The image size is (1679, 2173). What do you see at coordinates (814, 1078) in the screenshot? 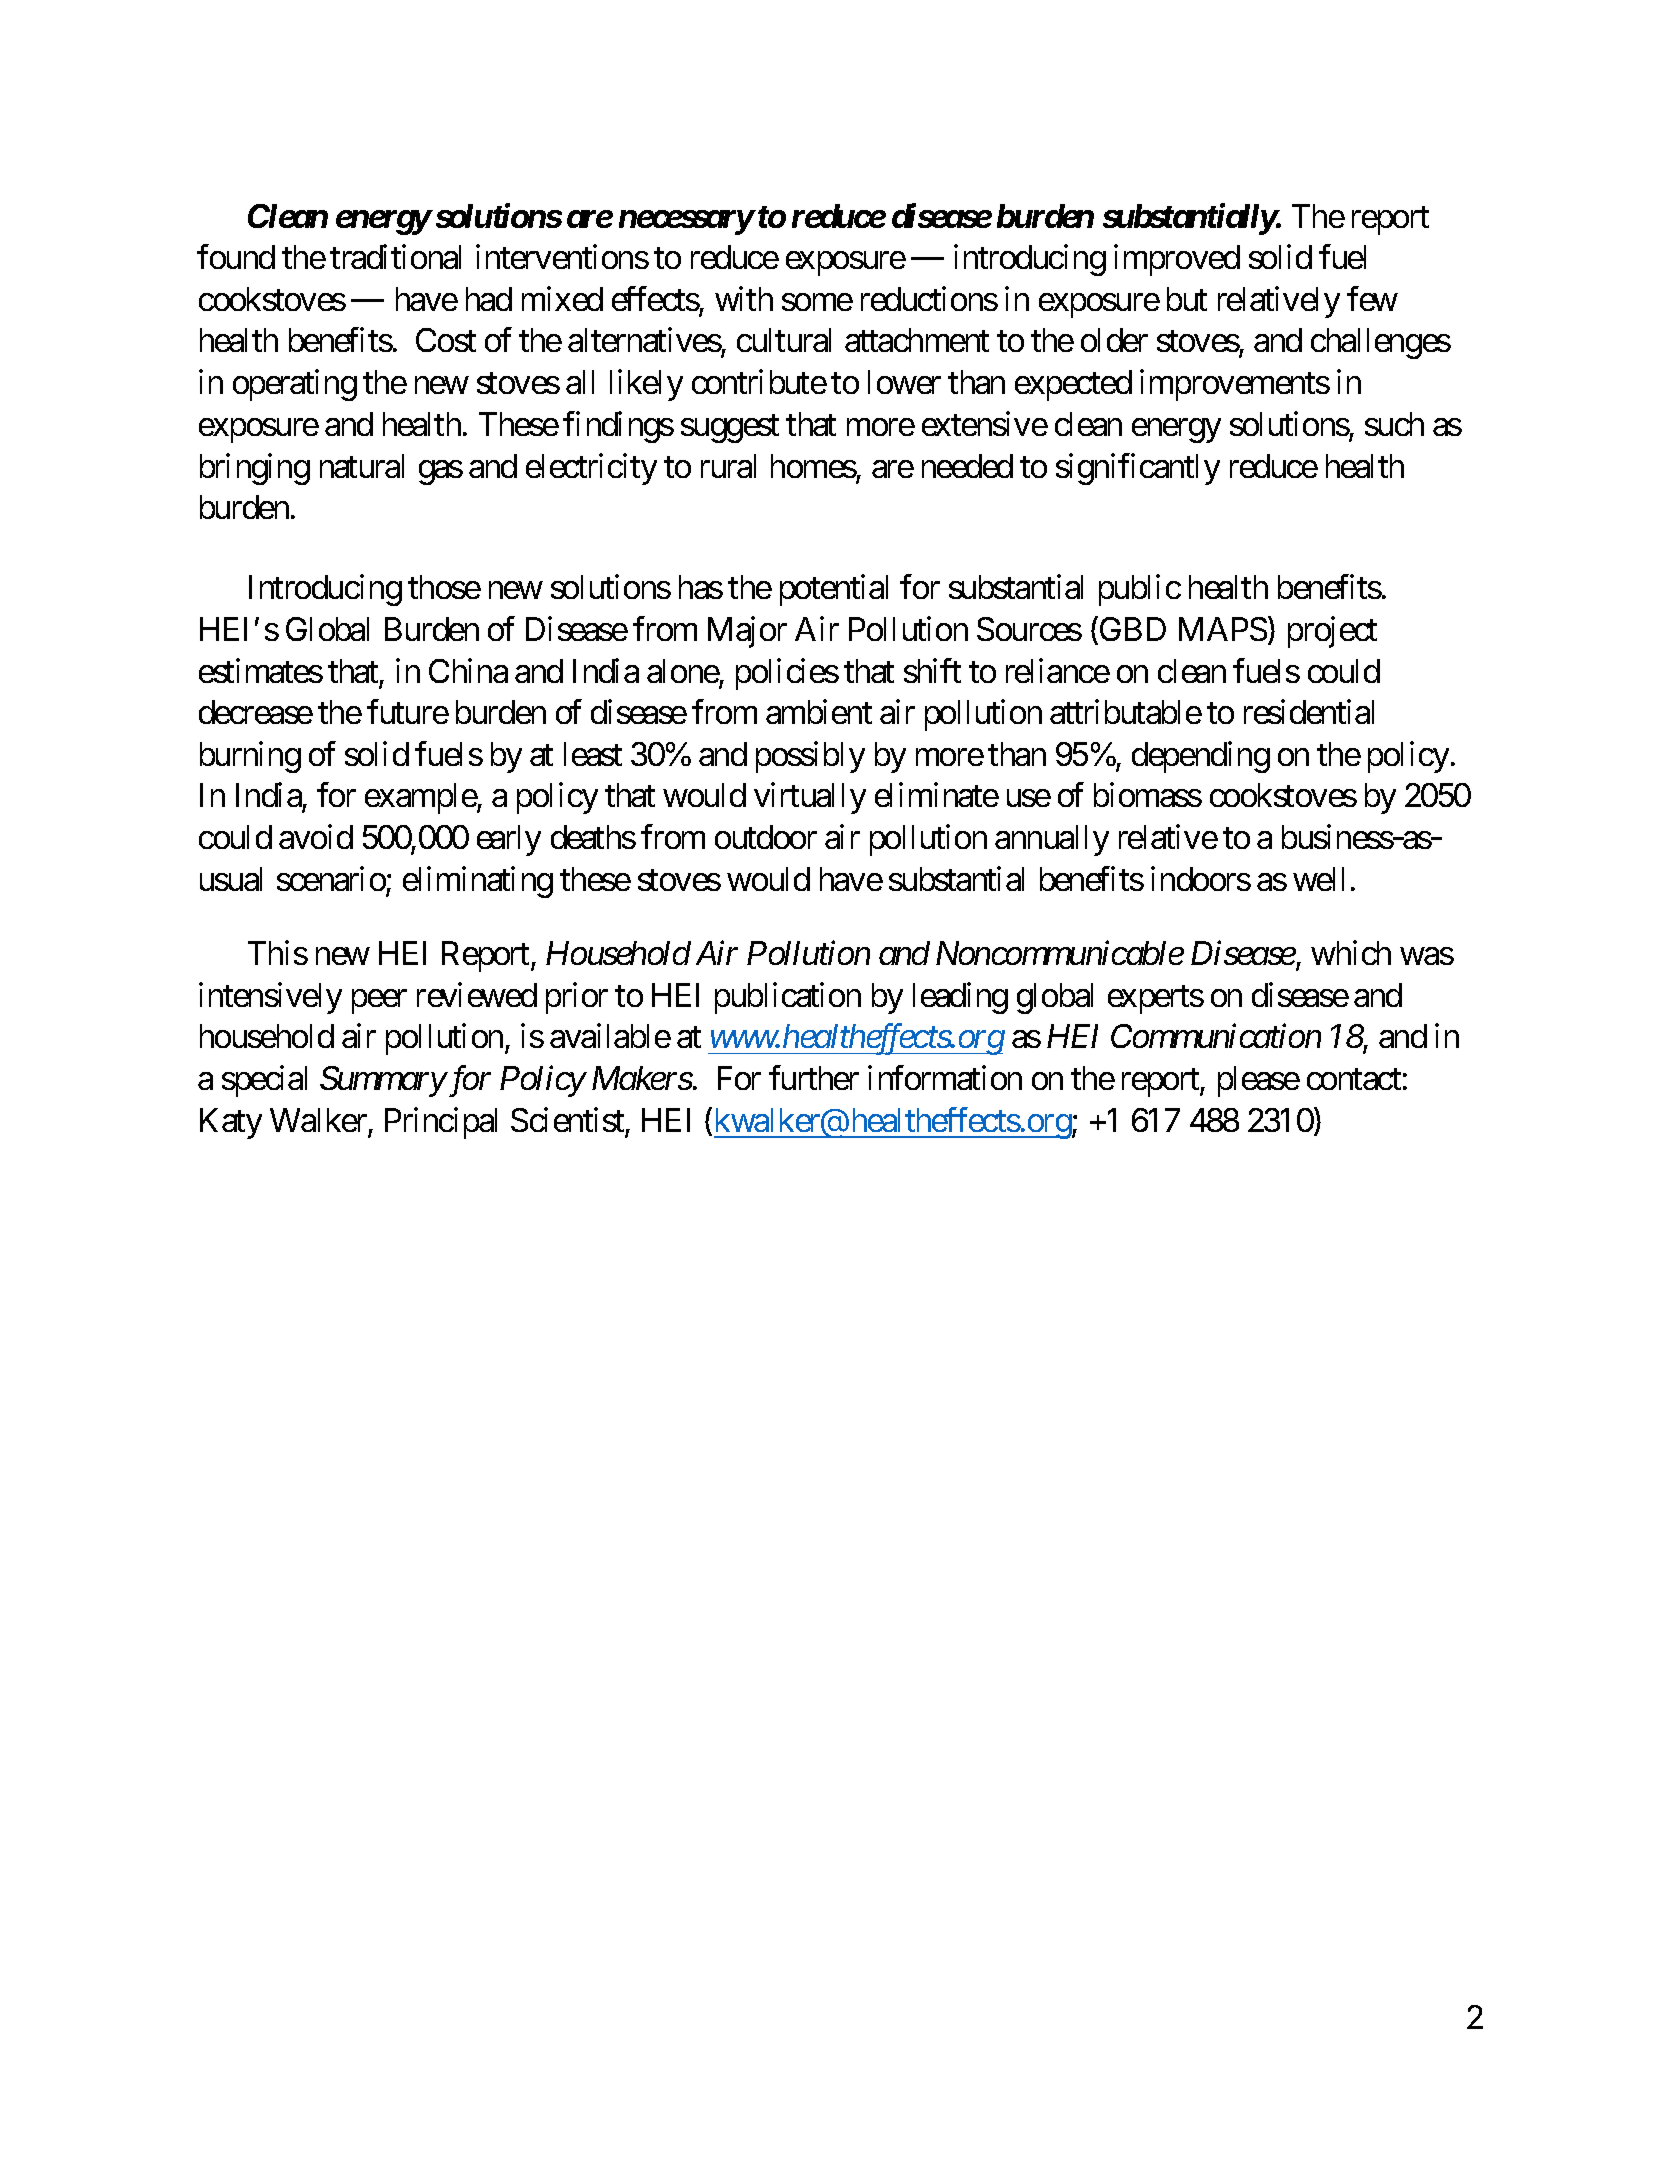
I see `further` at bounding box center [814, 1078].
